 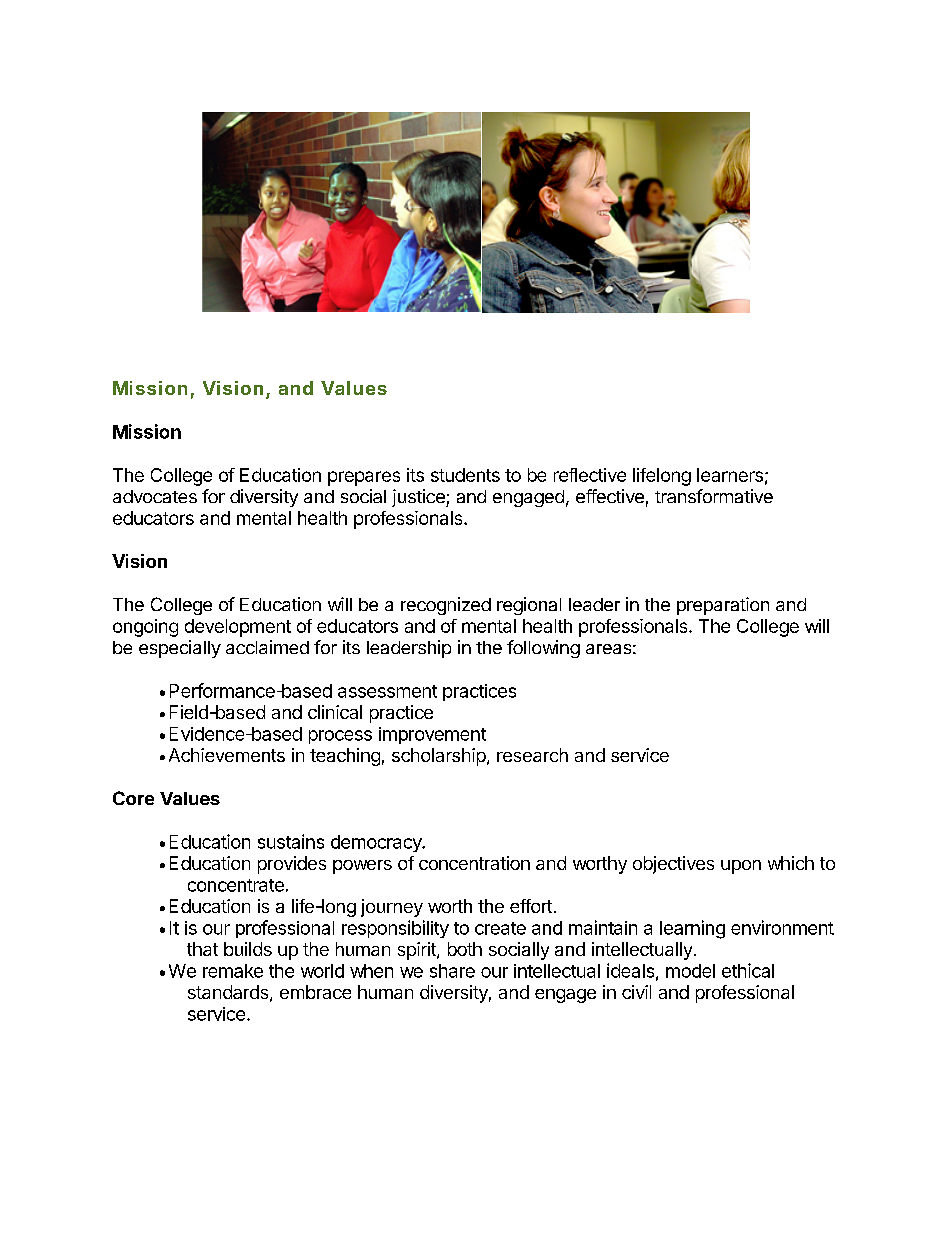 What do you see at coordinates (155, 496) in the image?
I see `advocates` at bounding box center [155, 496].
